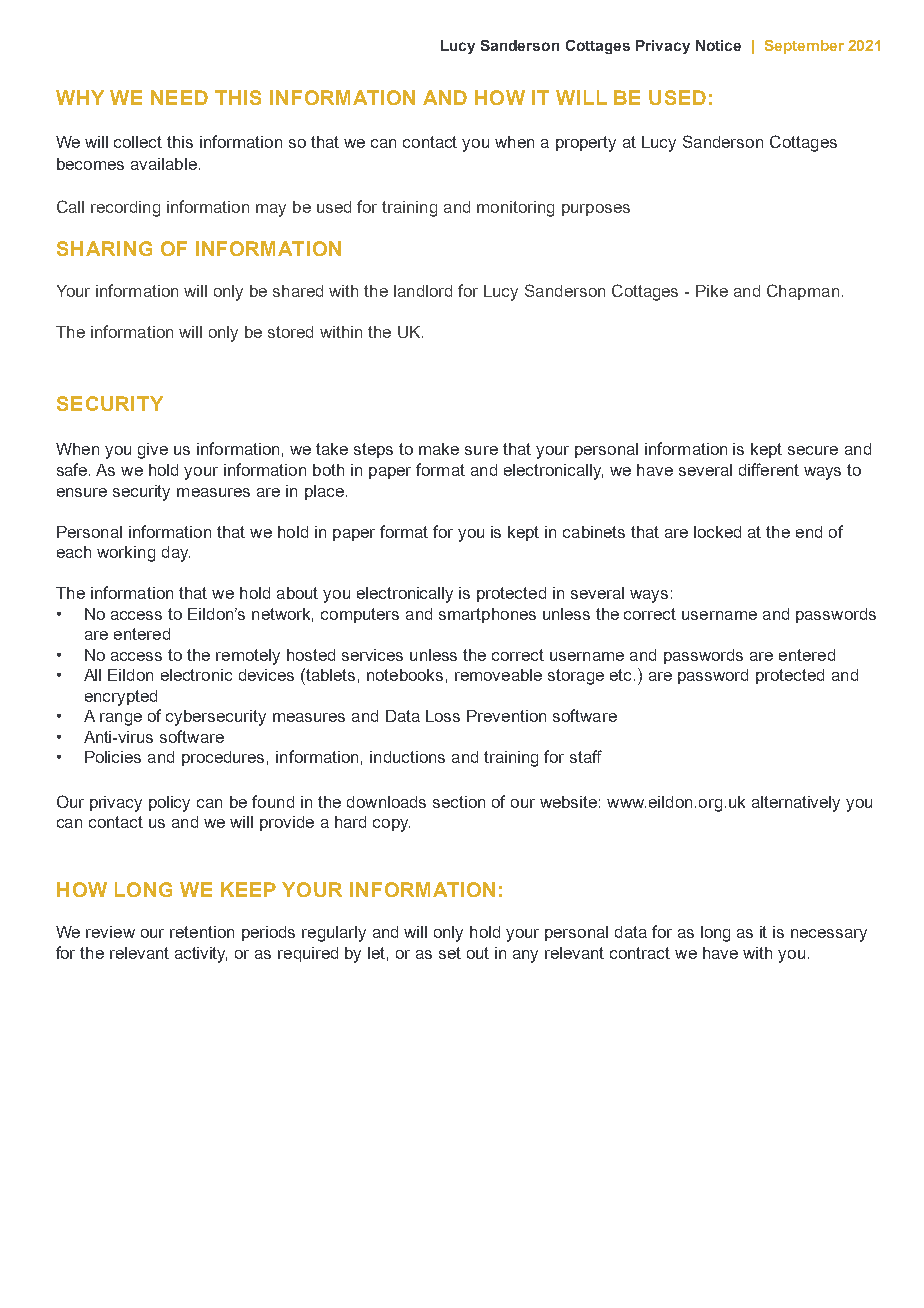  What do you see at coordinates (622, 675) in the page?
I see `etc` at bounding box center [622, 675].
